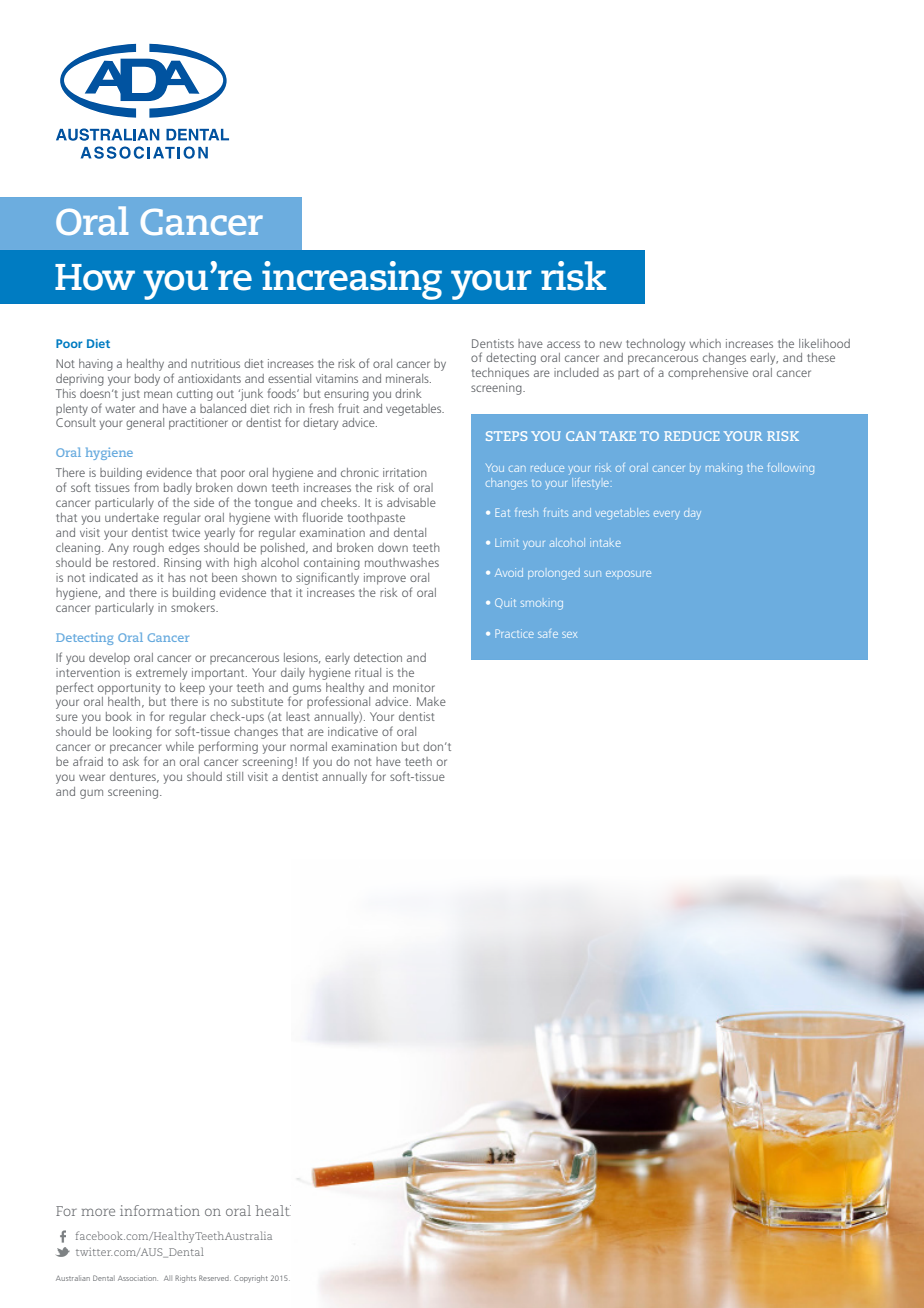 The image size is (924, 1308). I want to click on nutritious, so click(215, 363).
